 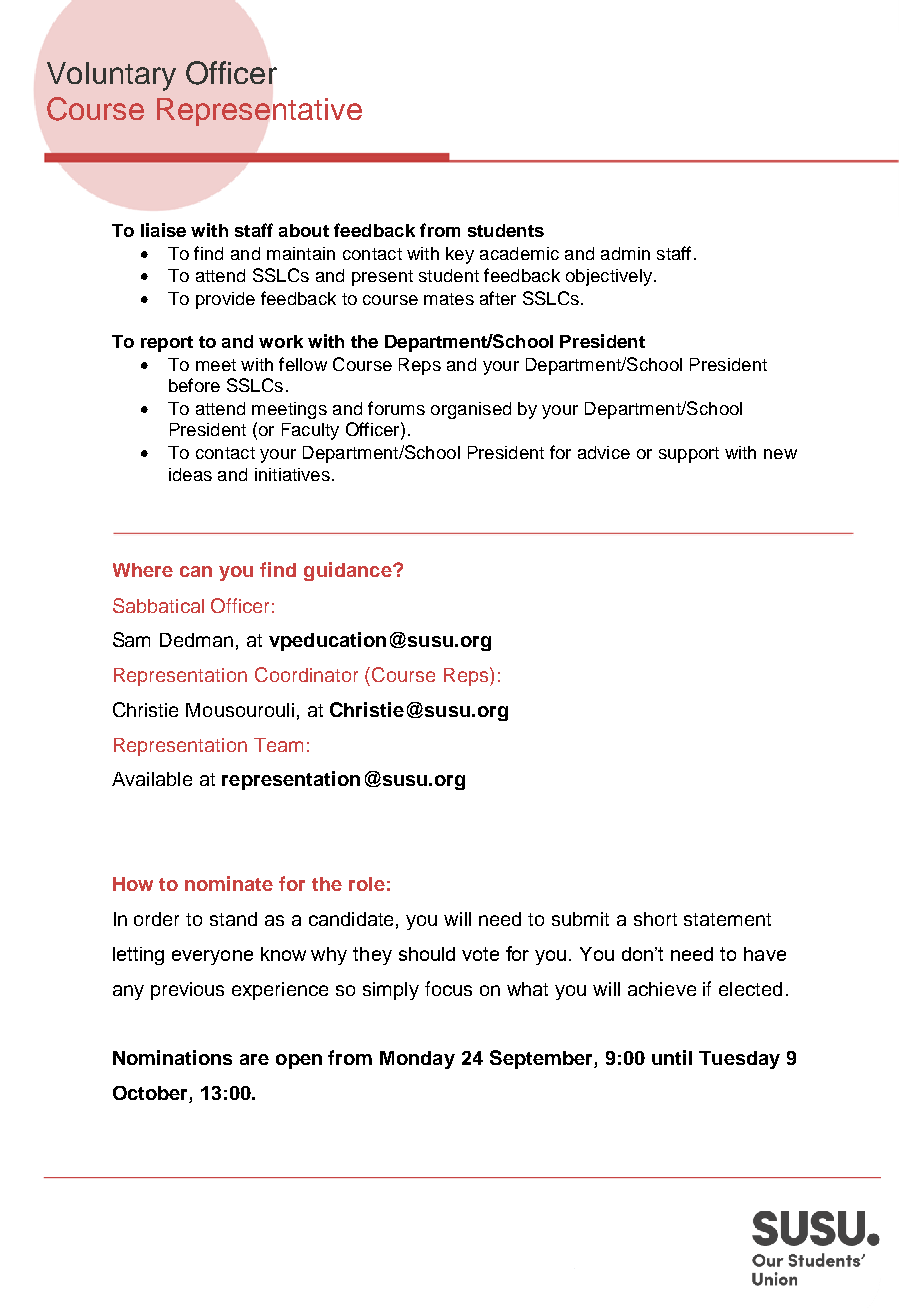 I want to click on provide, so click(x=225, y=300).
